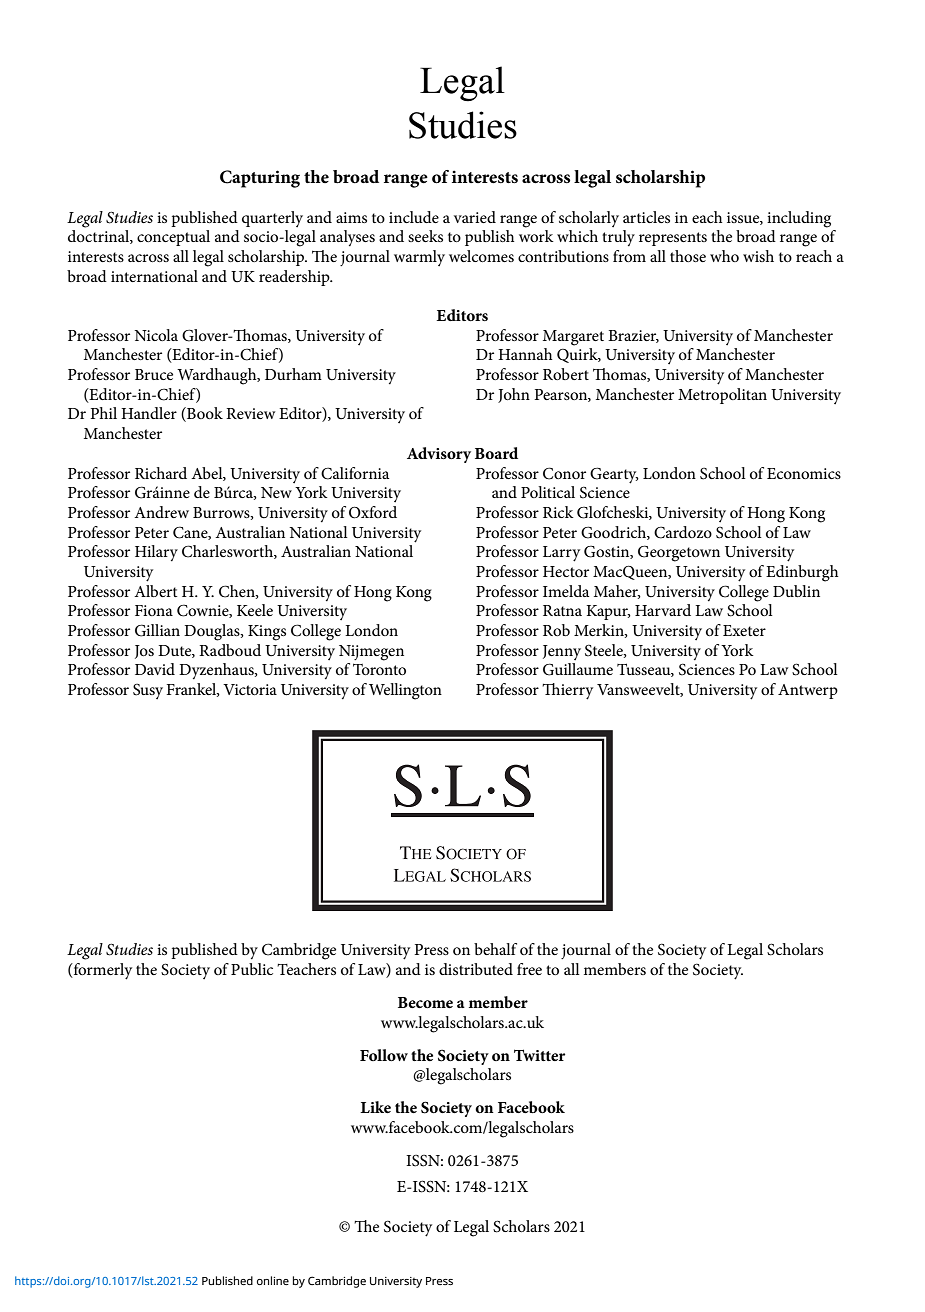 This image has height=1312, width=925. I want to click on Public, so click(252, 969).
